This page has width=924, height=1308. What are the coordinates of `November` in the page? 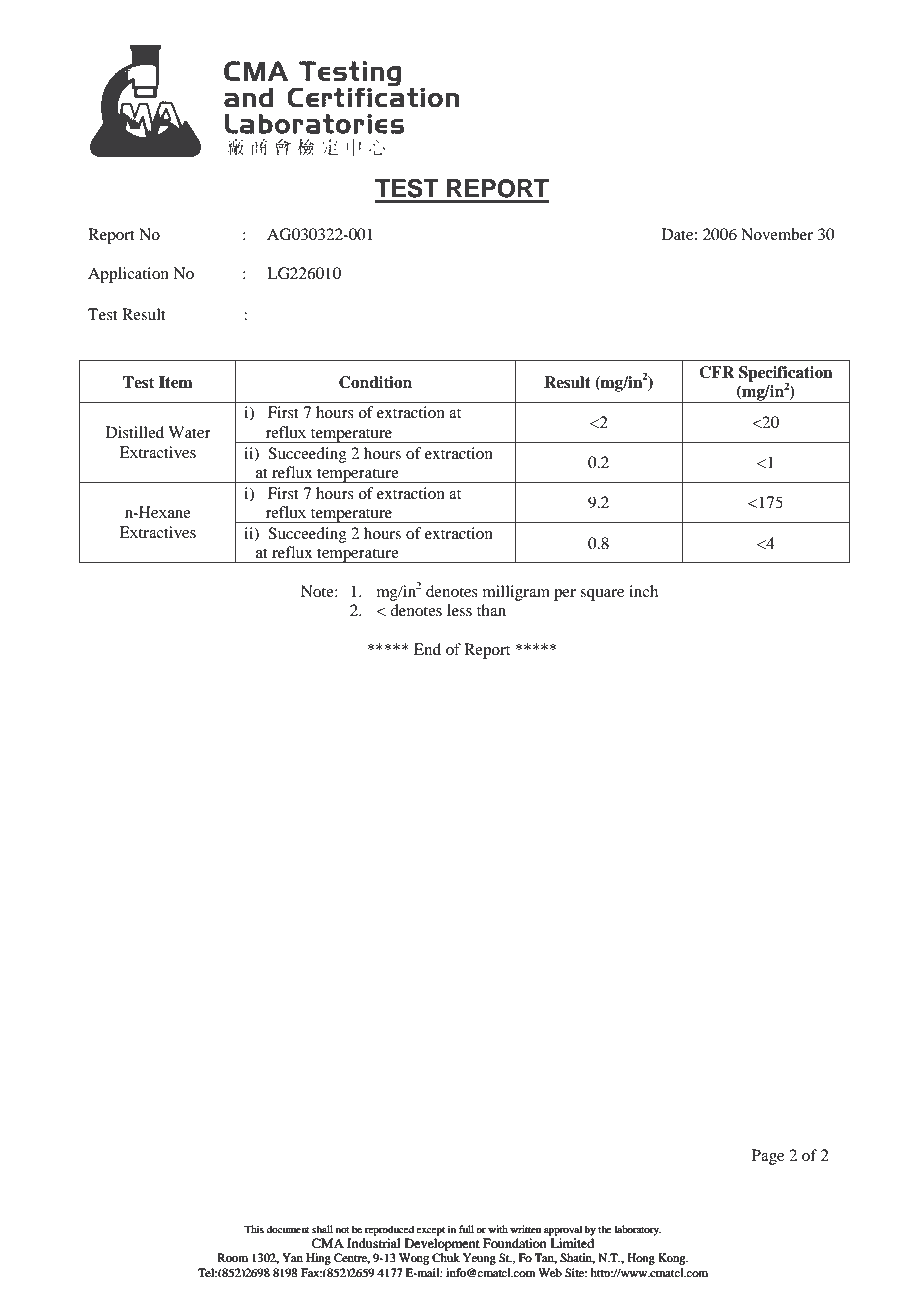 It's located at (777, 234).
